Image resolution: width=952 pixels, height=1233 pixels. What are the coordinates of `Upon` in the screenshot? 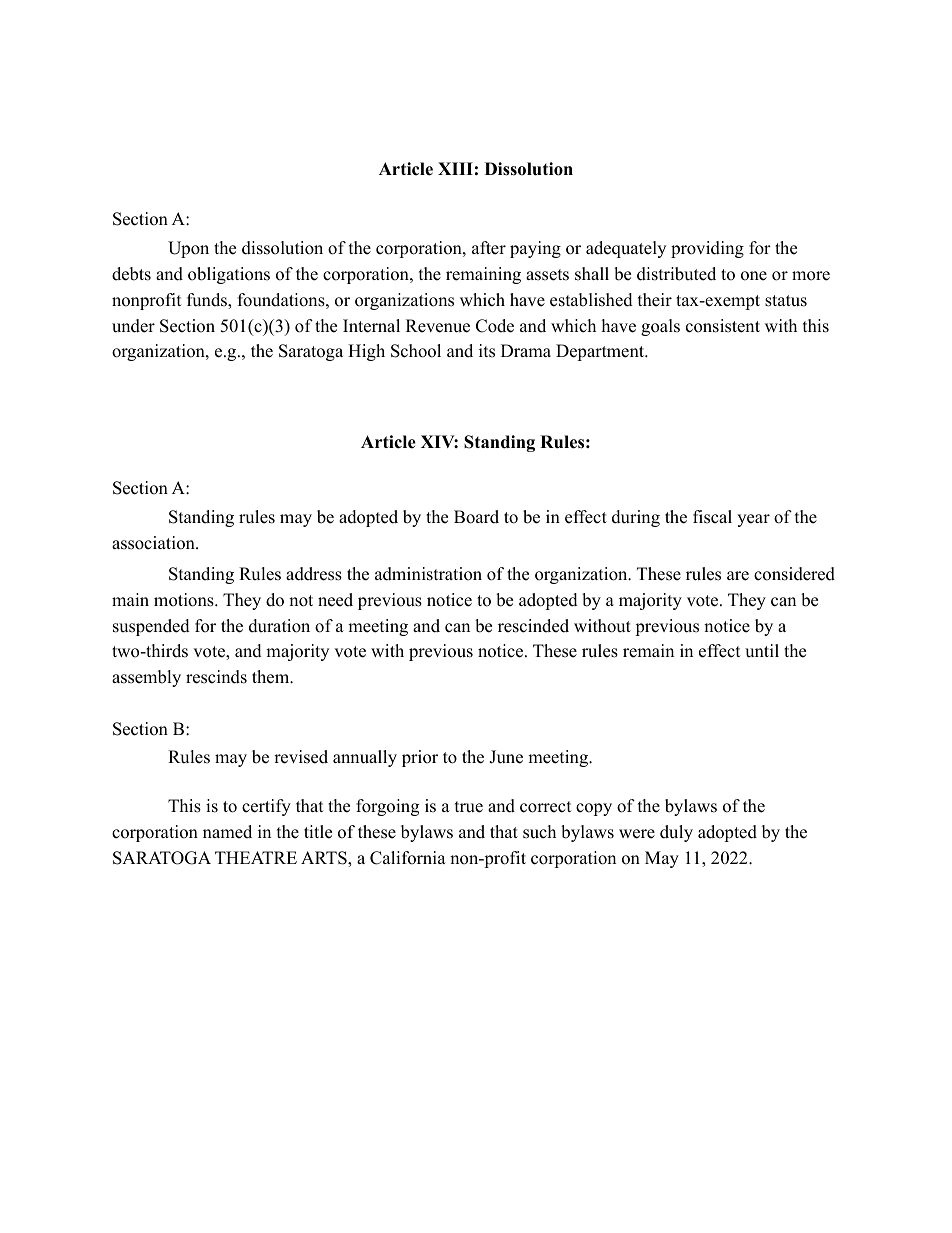 It's located at (188, 249).
